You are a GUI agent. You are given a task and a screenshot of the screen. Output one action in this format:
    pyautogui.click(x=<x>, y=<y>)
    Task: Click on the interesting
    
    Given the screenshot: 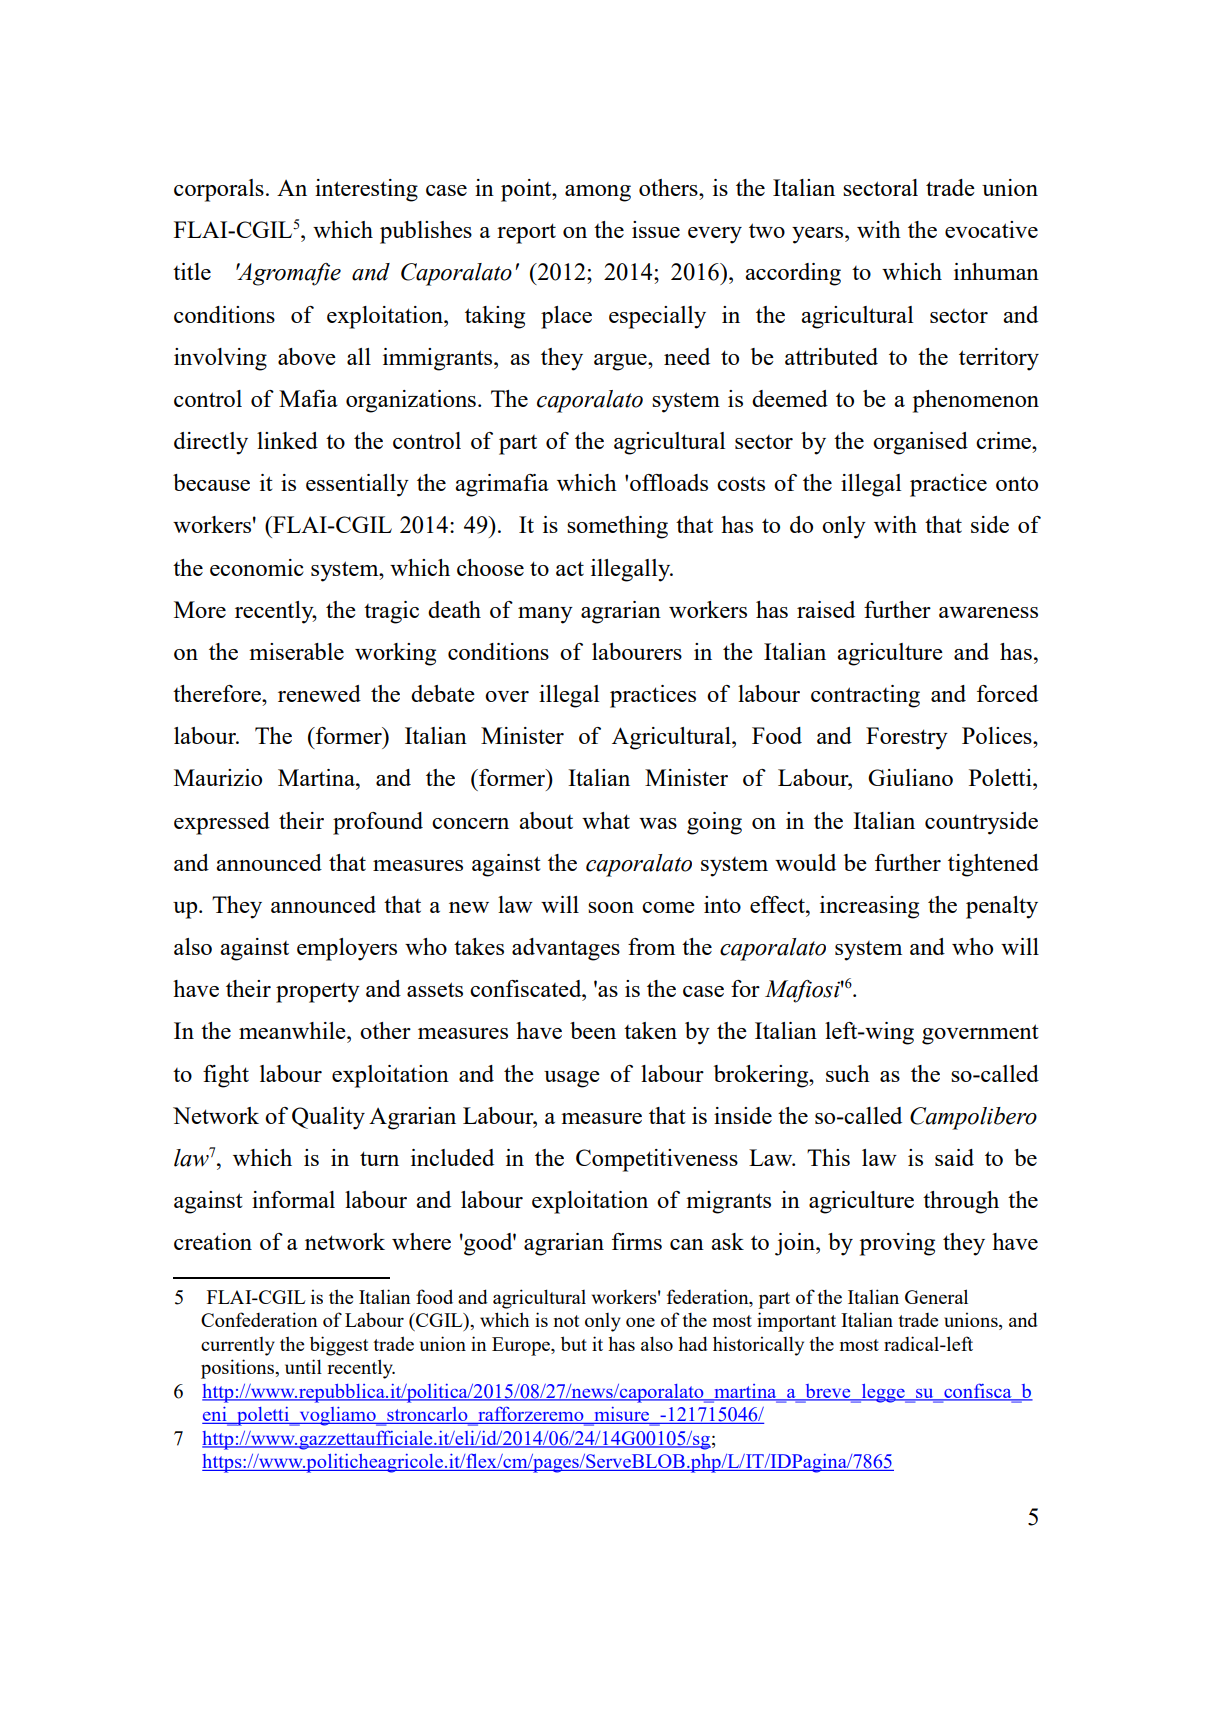 What is the action you would take?
    pyautogui.click(x=366, y=190)
